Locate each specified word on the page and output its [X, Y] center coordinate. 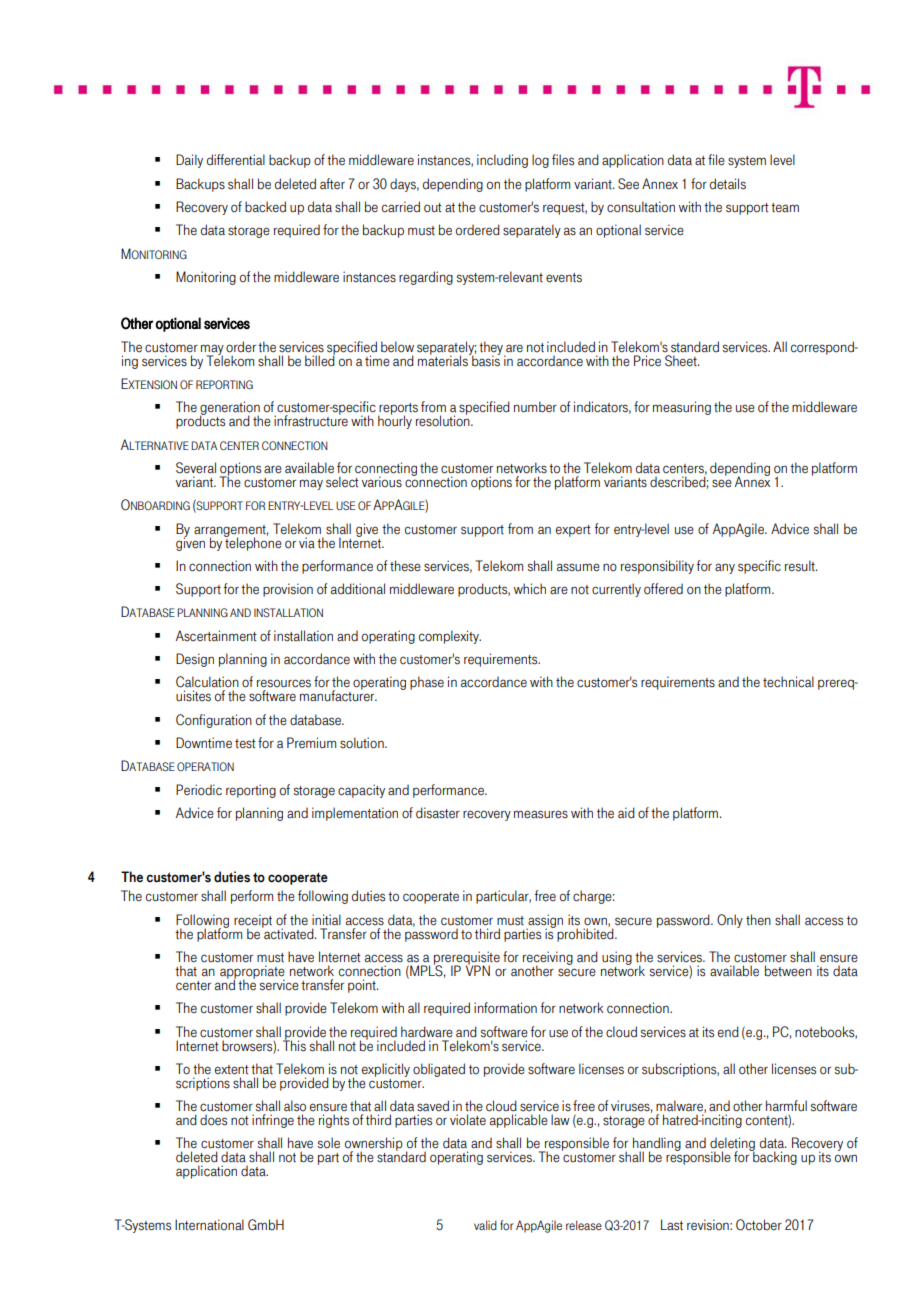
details [728, 184]
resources [284, 683]
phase [427, 683]
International [209, 1225]
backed [265, 207]
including [502, 161]
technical [788, 682]
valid [485, 1225]
